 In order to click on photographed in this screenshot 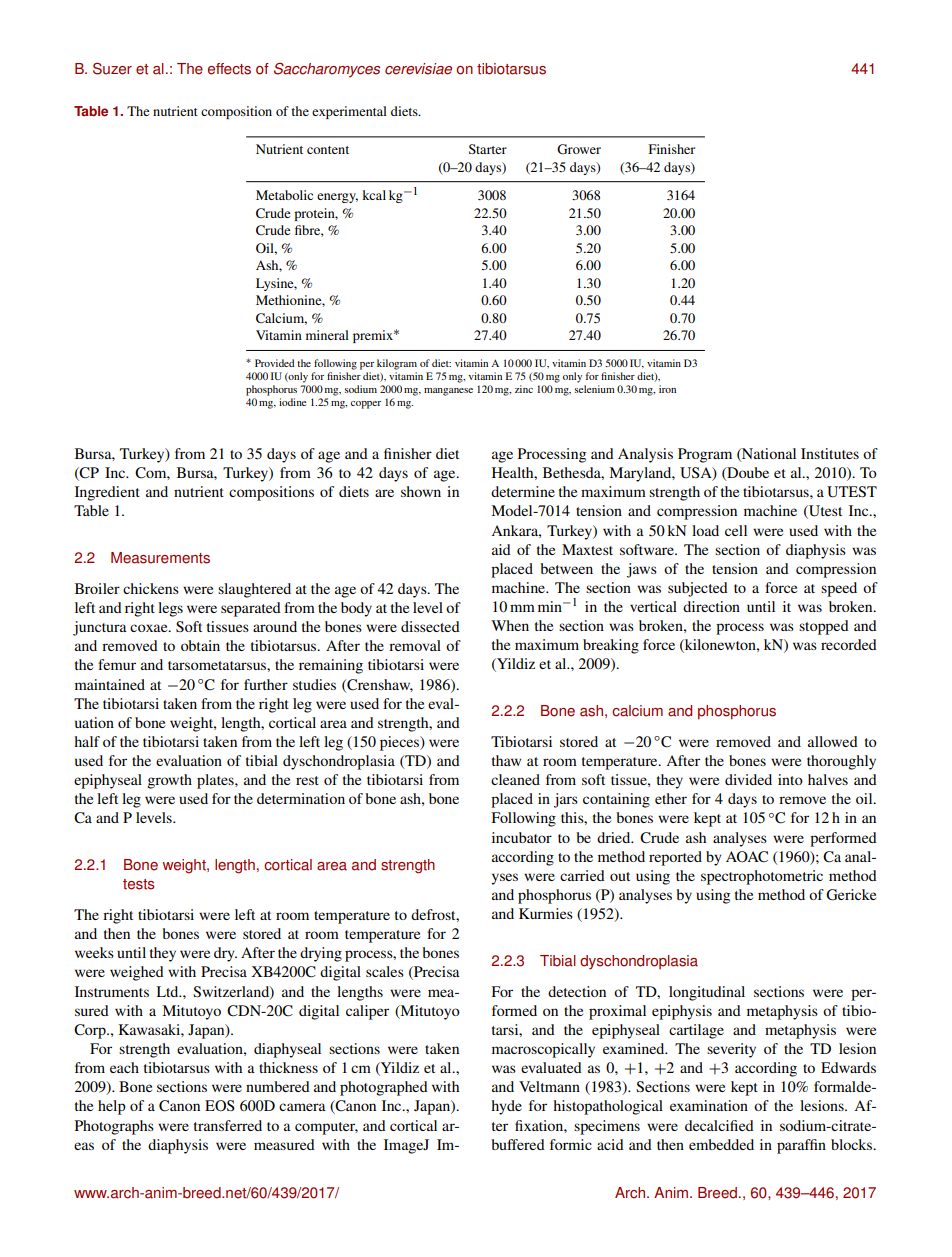, I will do `click(384, 1088)`.
